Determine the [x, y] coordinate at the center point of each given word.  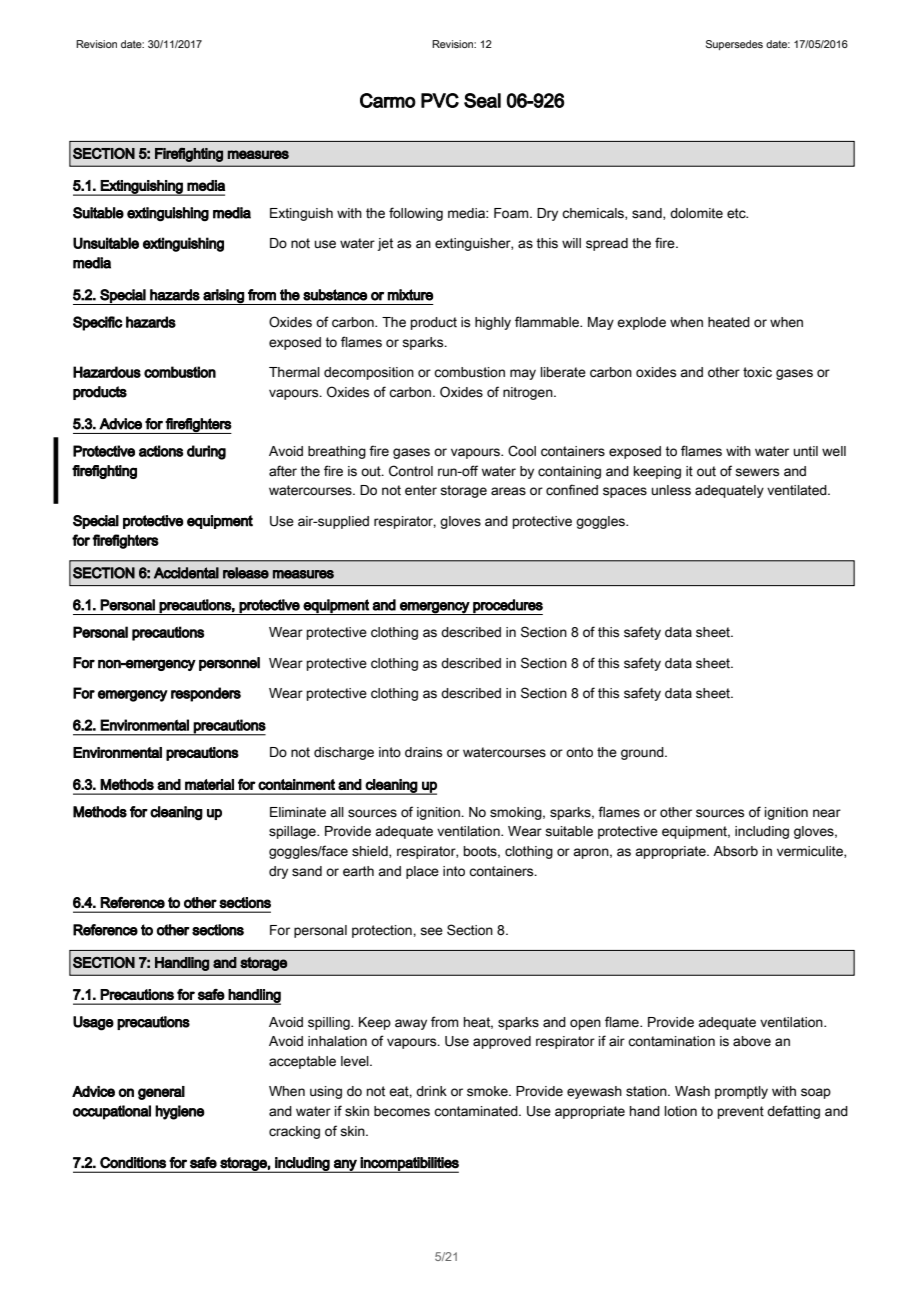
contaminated [477, 1111]
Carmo [388, 100]
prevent [741, 1112]
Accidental [186, 573]
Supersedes [734, 45]
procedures [507, 607]
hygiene [180, 1112]
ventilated [798, 490]
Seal [482, 100]
